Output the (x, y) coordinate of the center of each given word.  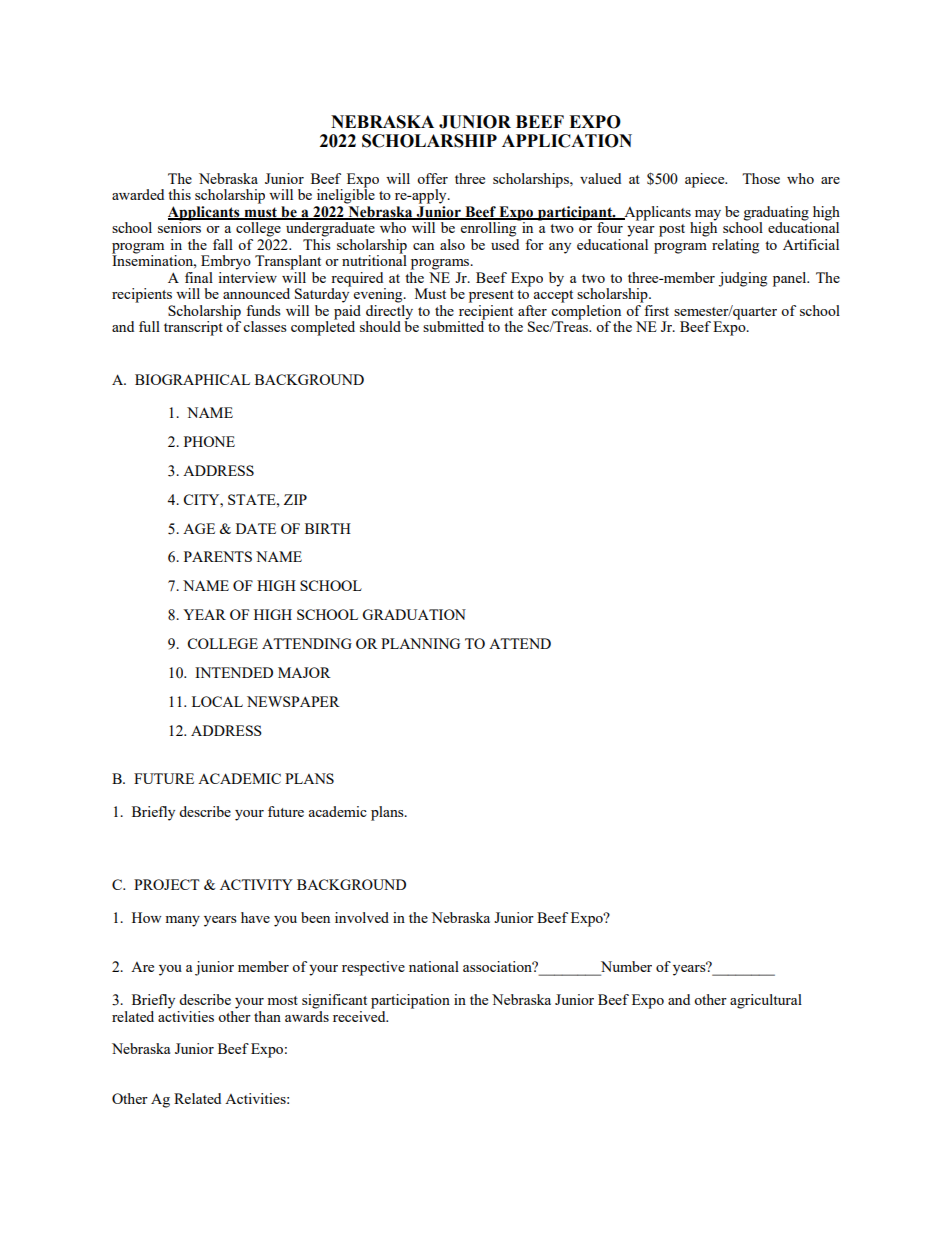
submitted (454, 325)
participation (410, 1001)
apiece (706, 180)
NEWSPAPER (293, 701)
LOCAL (217, 701)
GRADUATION (414, 614)
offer (432, 178)
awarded (138, 194)
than (267, 1016)
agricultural (766, 1001)
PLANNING (420, 643)
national (434, 966)
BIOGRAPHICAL (192, 379)
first (656, 310)
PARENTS (218, 556)
